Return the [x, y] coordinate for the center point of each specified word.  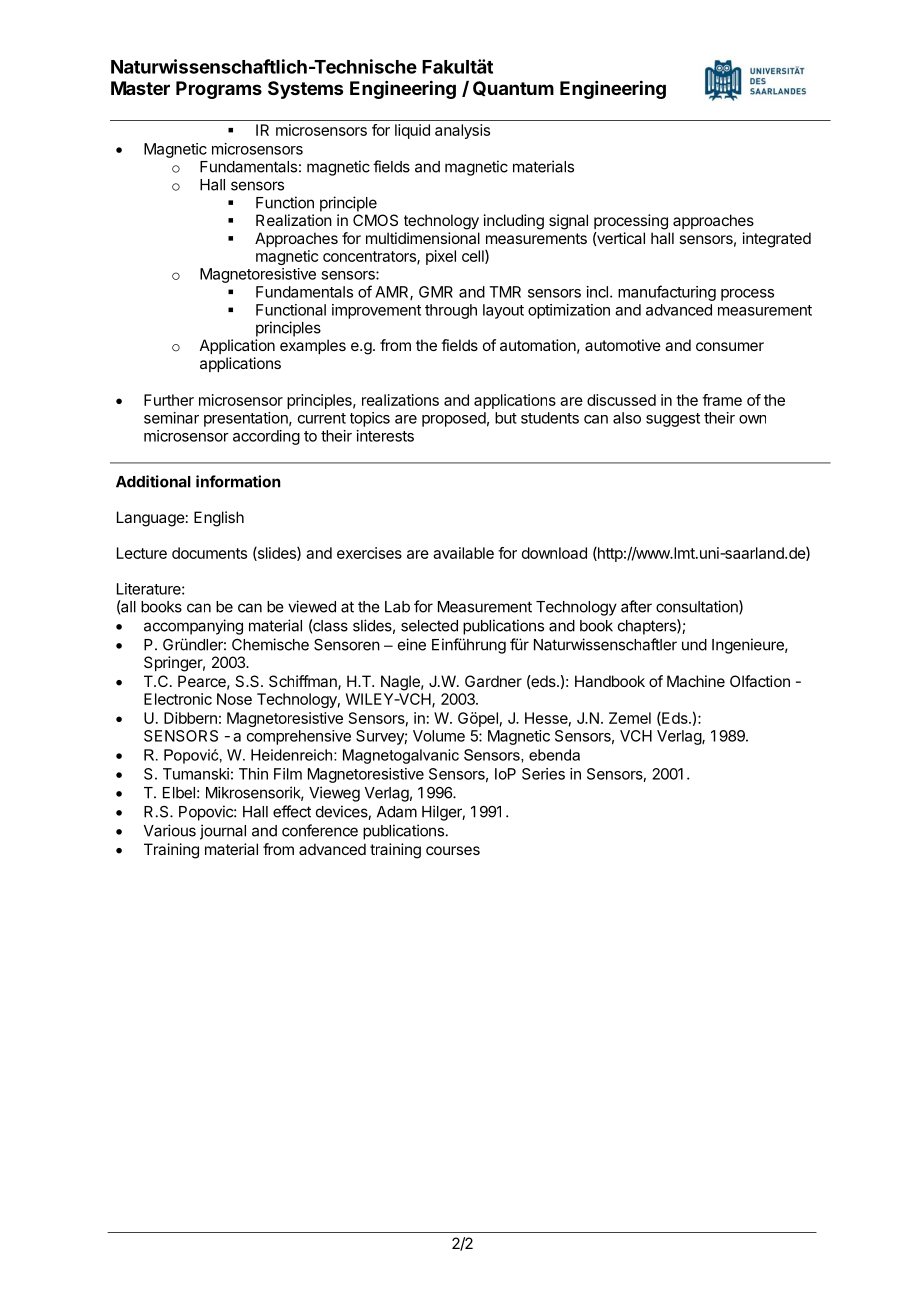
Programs [219, 90]
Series [543, 774]
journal [223, 832]
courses [453, 850]
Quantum [513, 88]
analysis [462, 131]
